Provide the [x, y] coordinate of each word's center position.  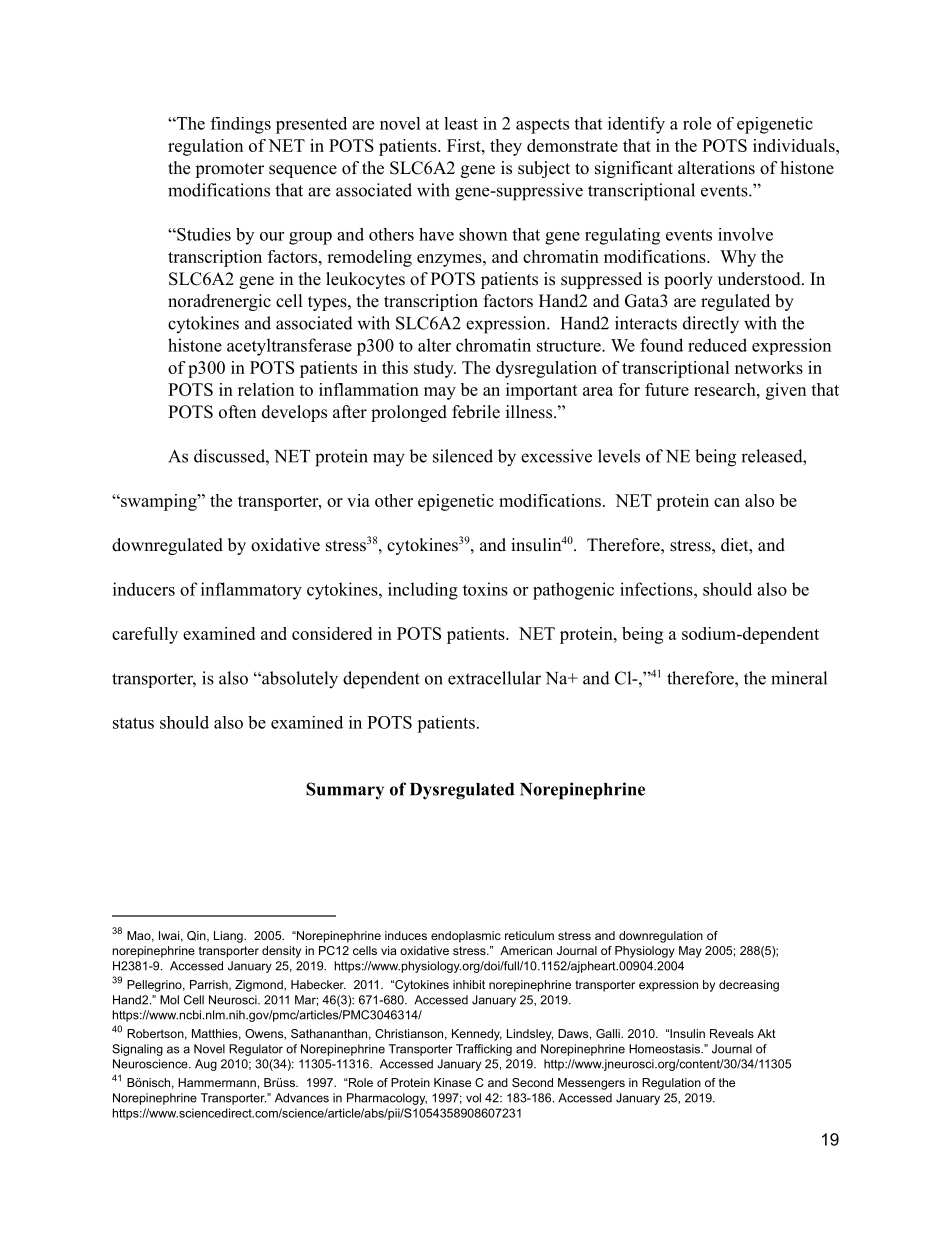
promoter [229, 170]
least [461, 123]
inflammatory [251, 591]
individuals [794, 145]
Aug [206, 1065]
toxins [485, 589]
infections [656, 589]
